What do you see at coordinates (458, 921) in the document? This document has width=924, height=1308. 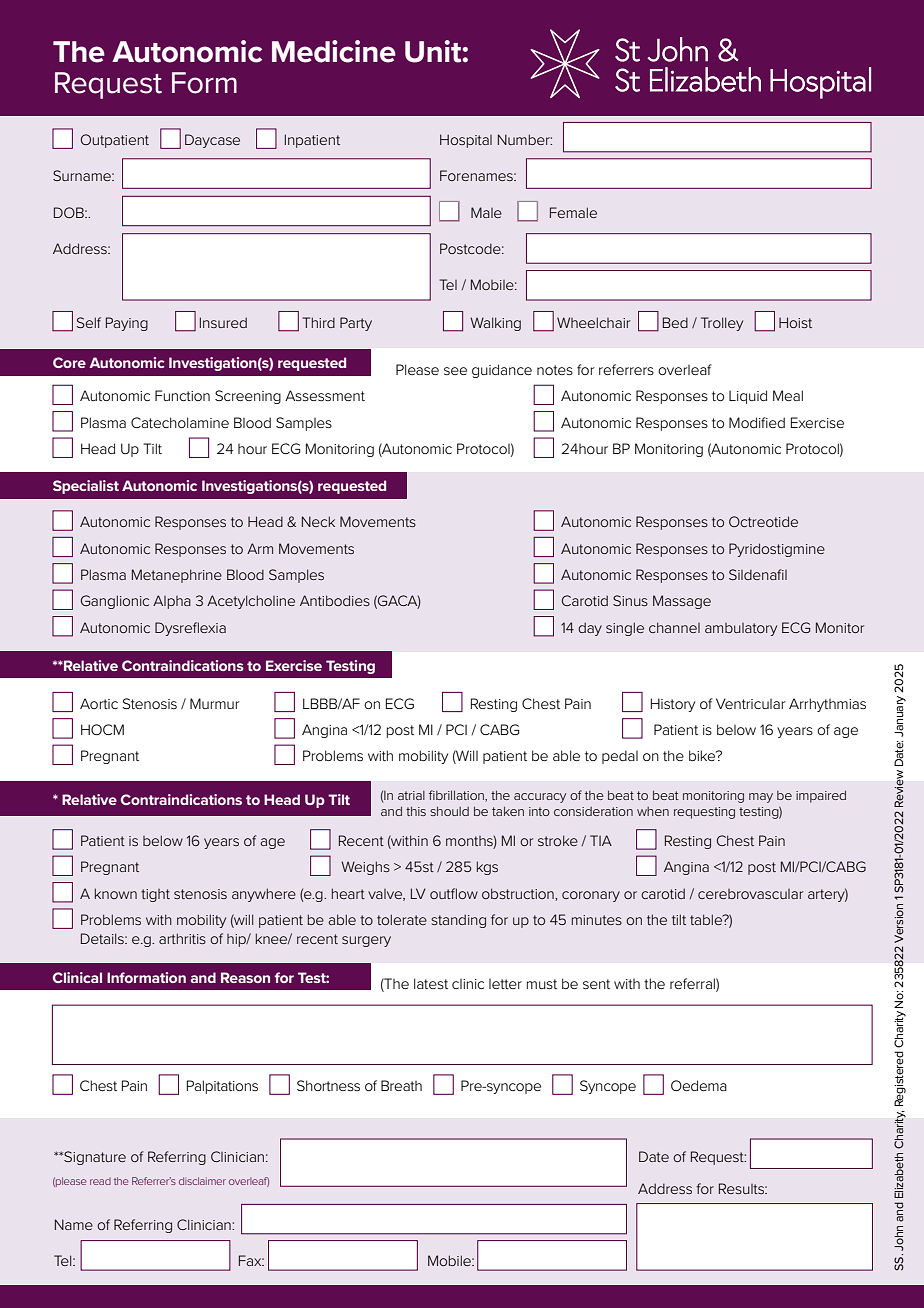 I see `standing` at bounding box center [458, 921].
